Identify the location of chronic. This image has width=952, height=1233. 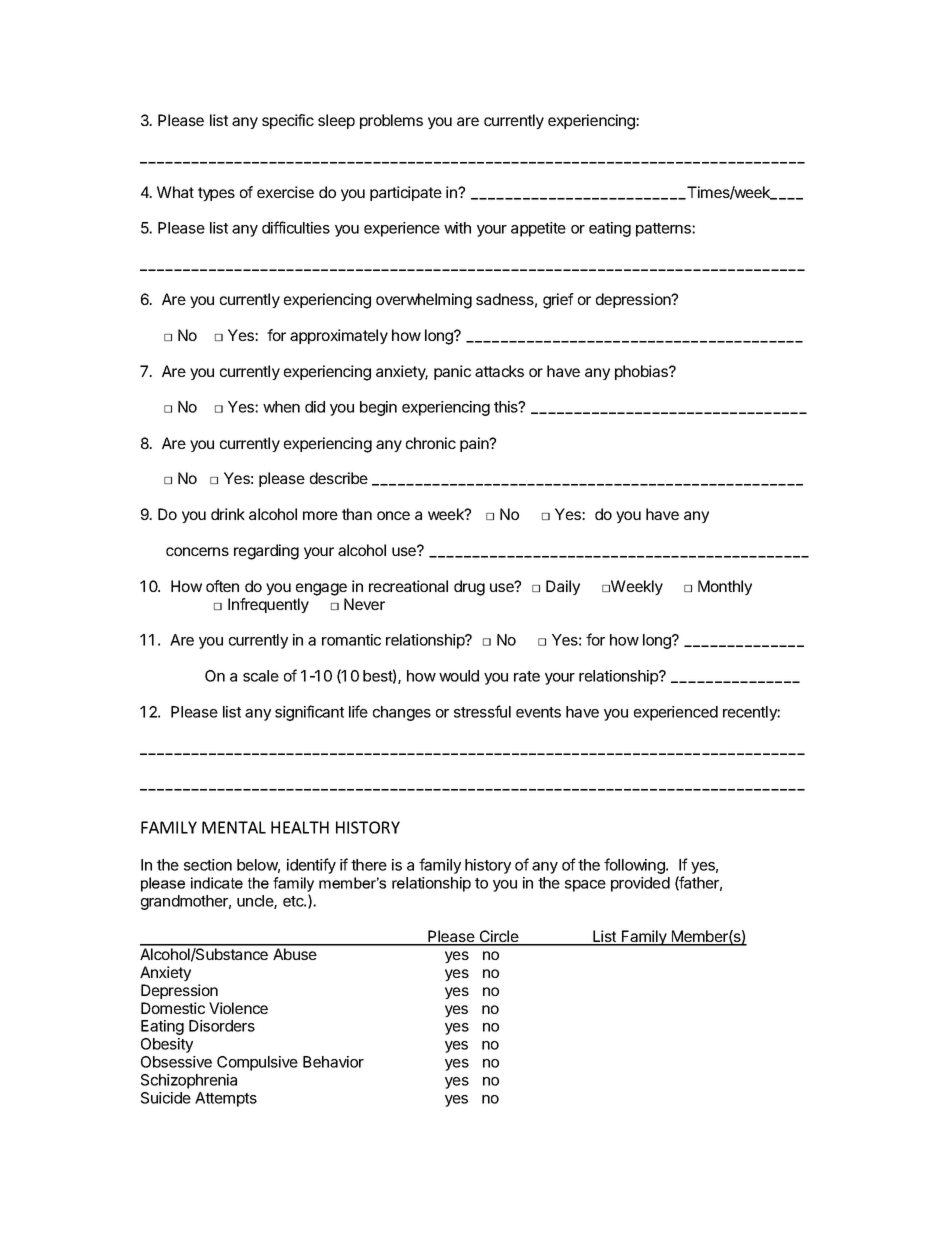
(431, 443).
